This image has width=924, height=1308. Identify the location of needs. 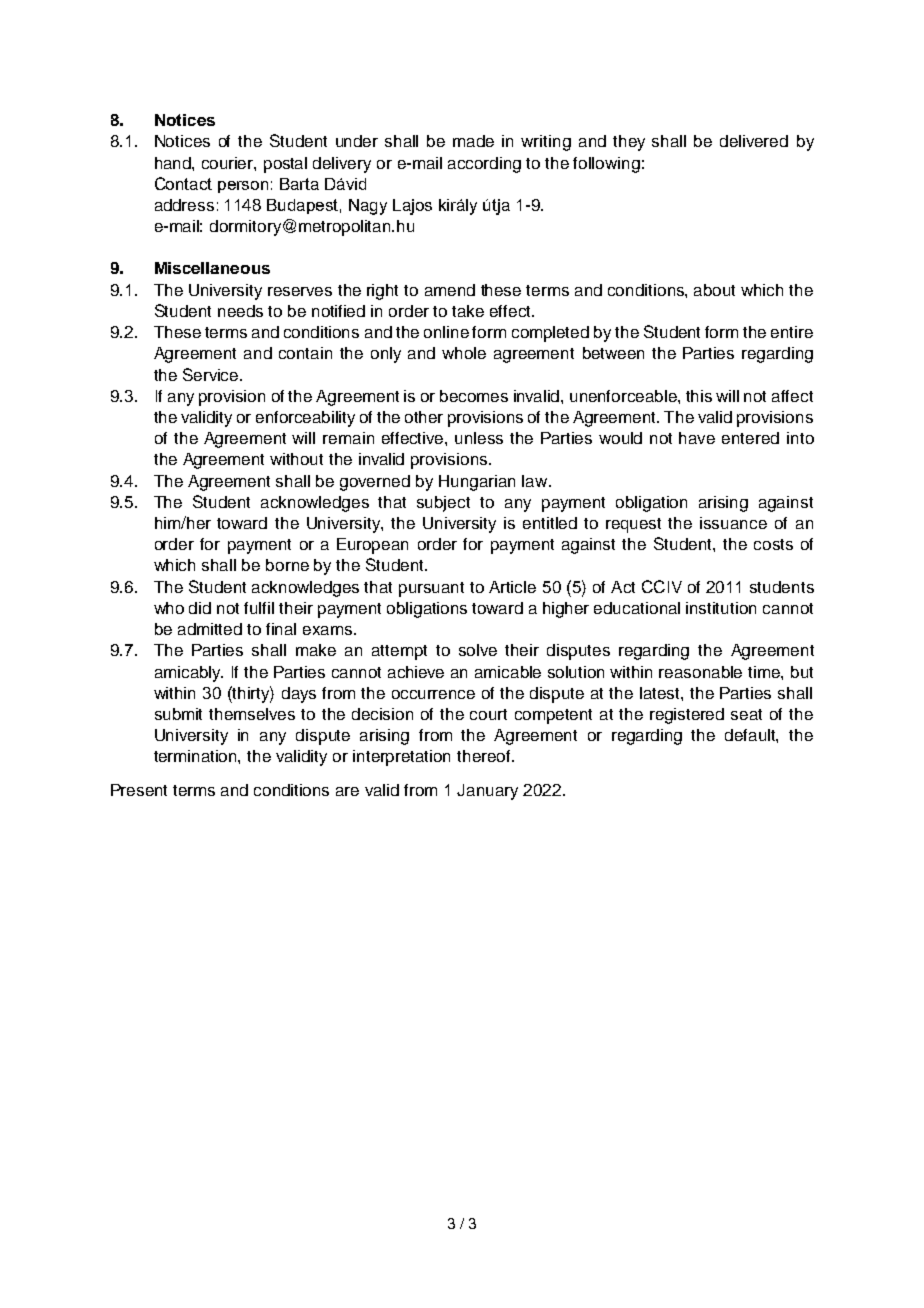
(240, 311).
